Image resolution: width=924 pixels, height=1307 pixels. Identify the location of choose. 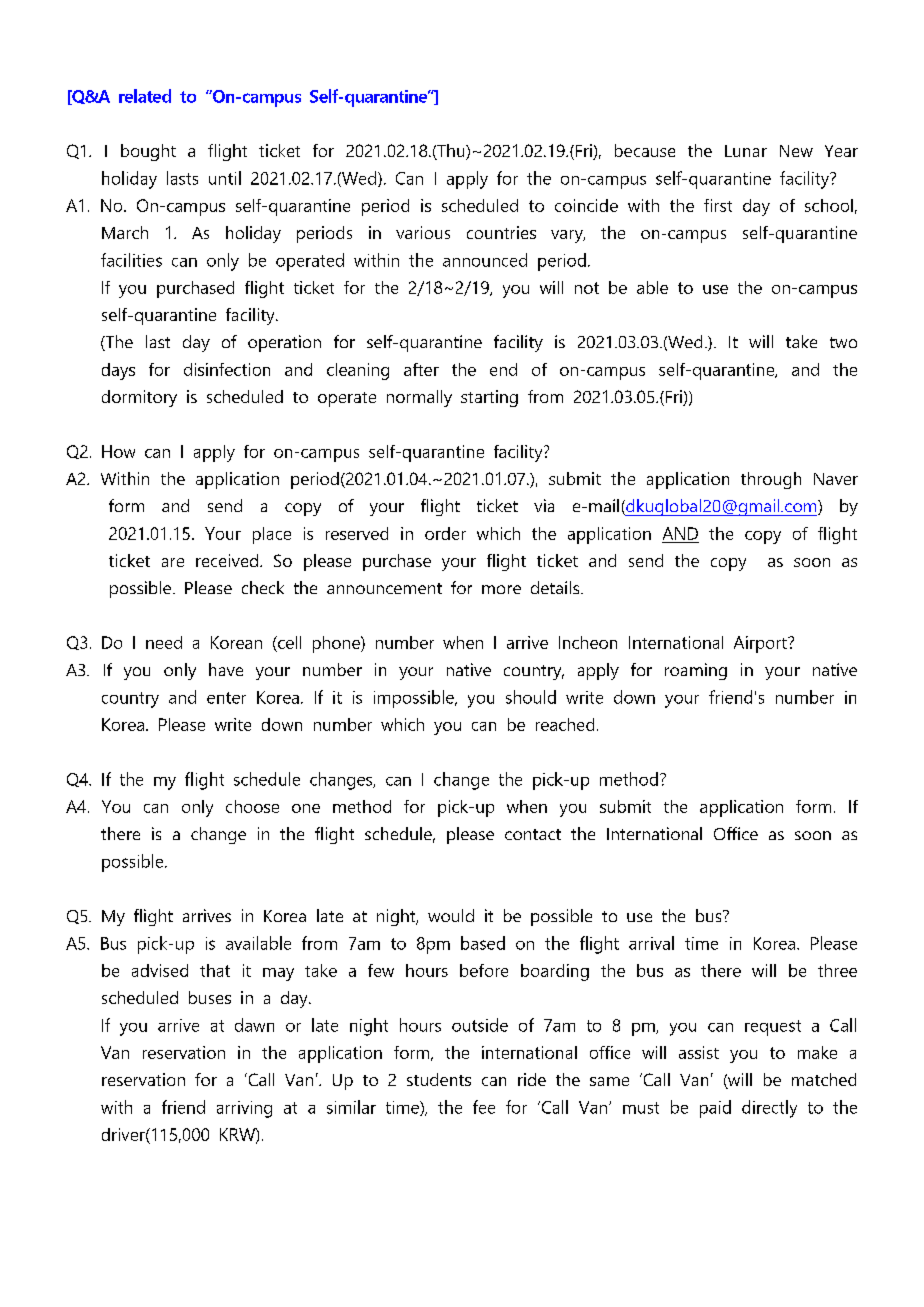
(252, 806).
